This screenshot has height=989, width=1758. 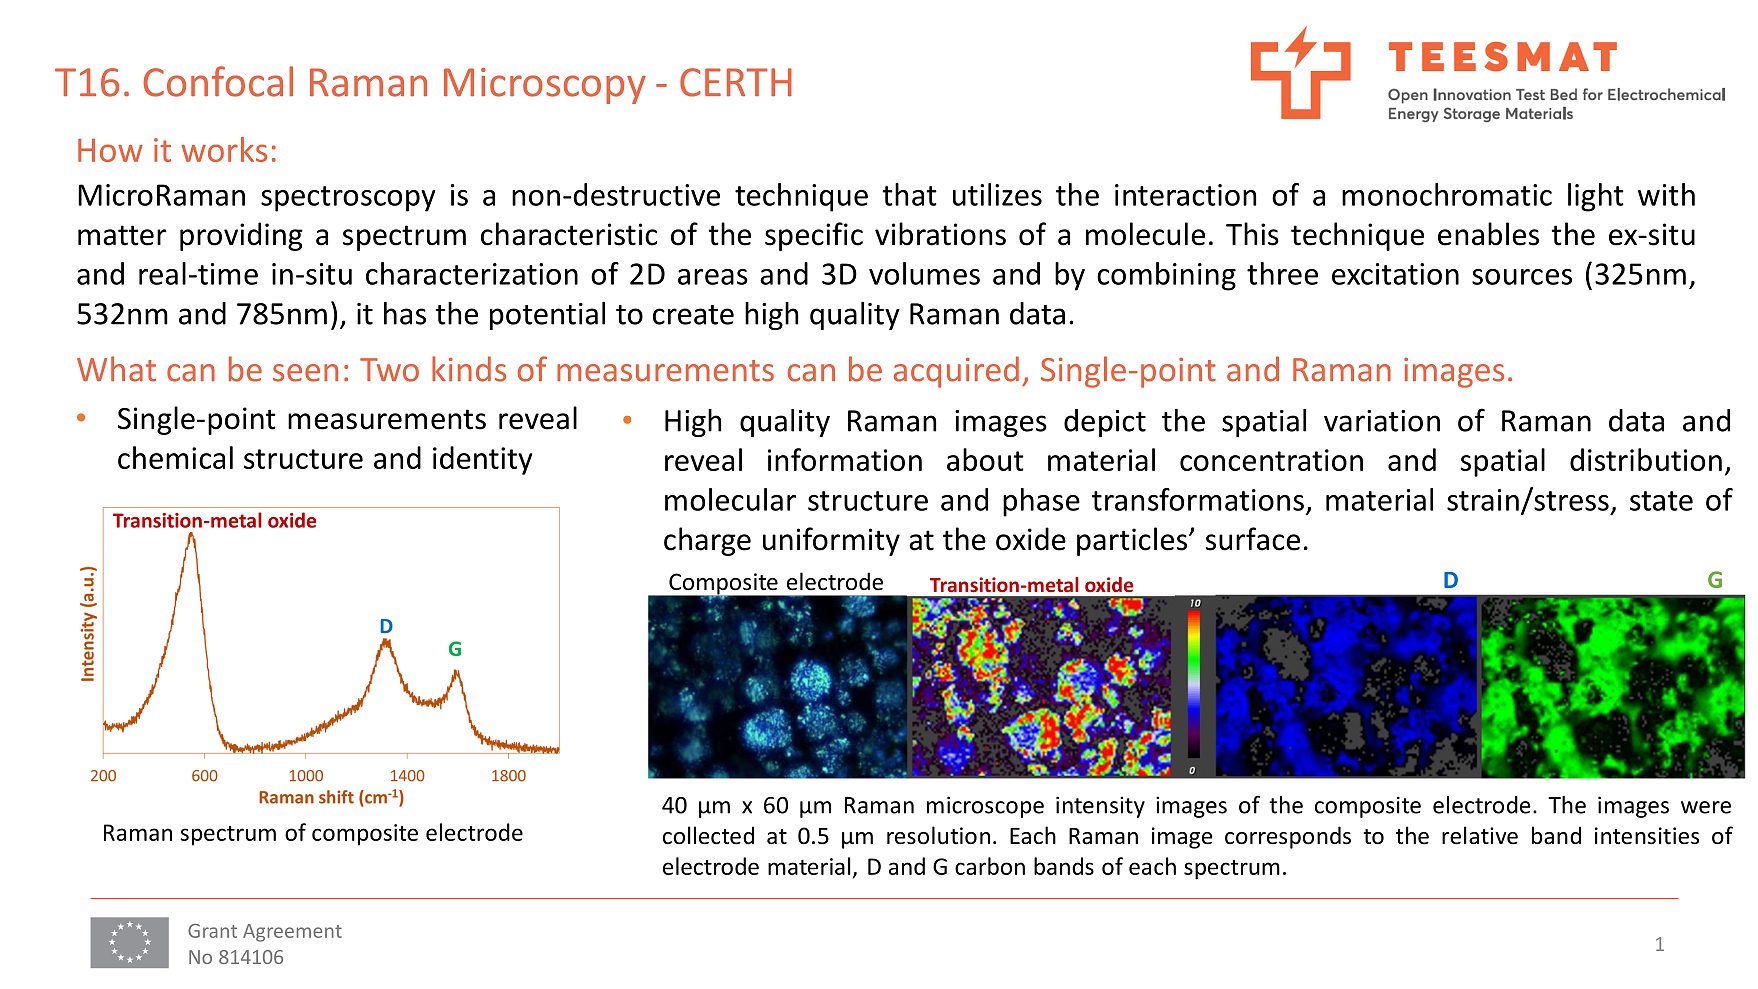 What do you see at coordinates (708, 835) in the screenshot?
I see `collected` at bounding box center [708, 835].
